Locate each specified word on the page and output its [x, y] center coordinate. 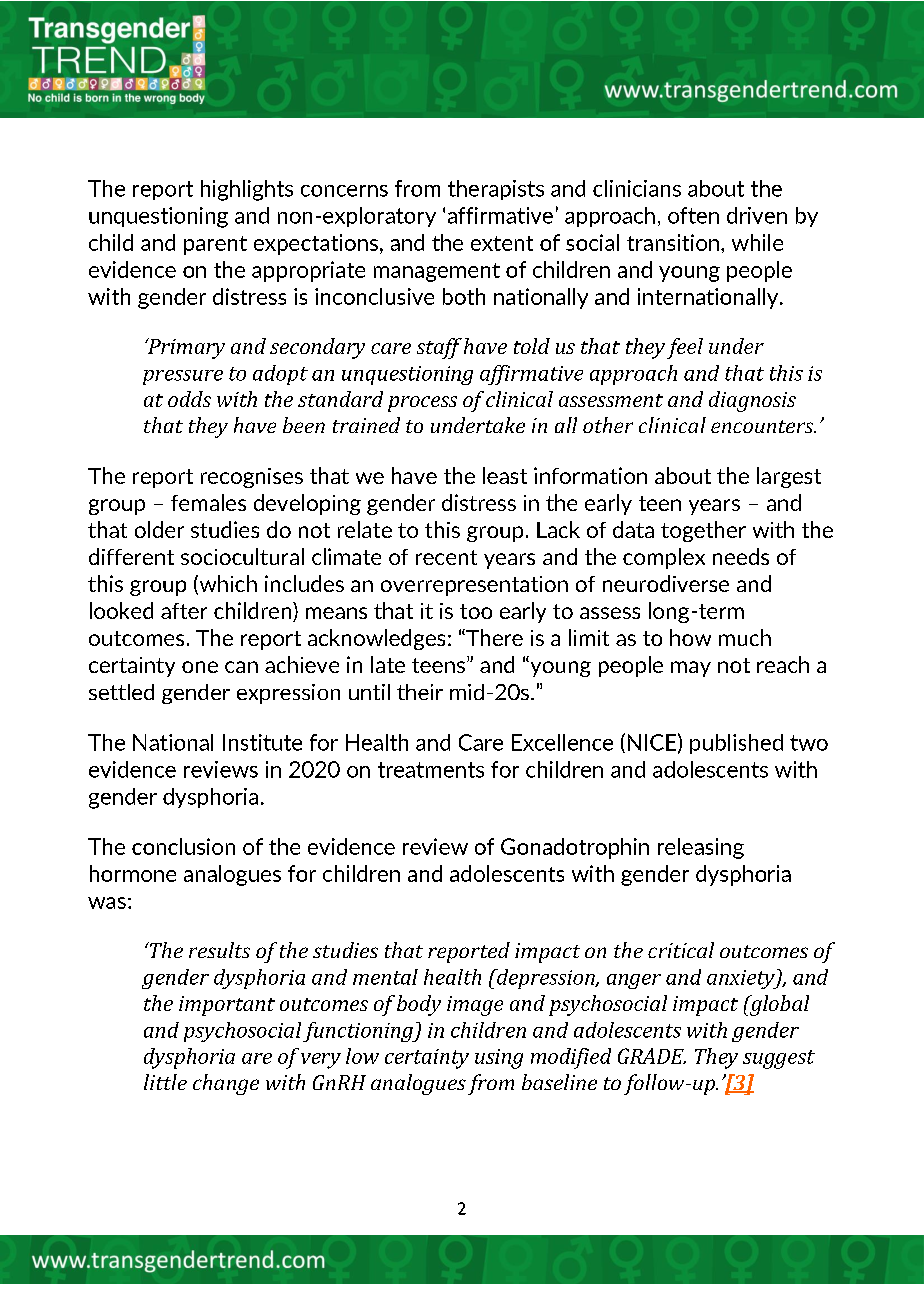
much [745, 637]
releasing [701, 848]
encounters [763, 426]
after [184, 611]
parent [215, 245]
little [165, 1082]
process [422, 404]
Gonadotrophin [575, 848]
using [499, 1059]
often [693, 215]
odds [189, 399]
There [493, 637]
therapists [496, 190]
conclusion [183, 846]
